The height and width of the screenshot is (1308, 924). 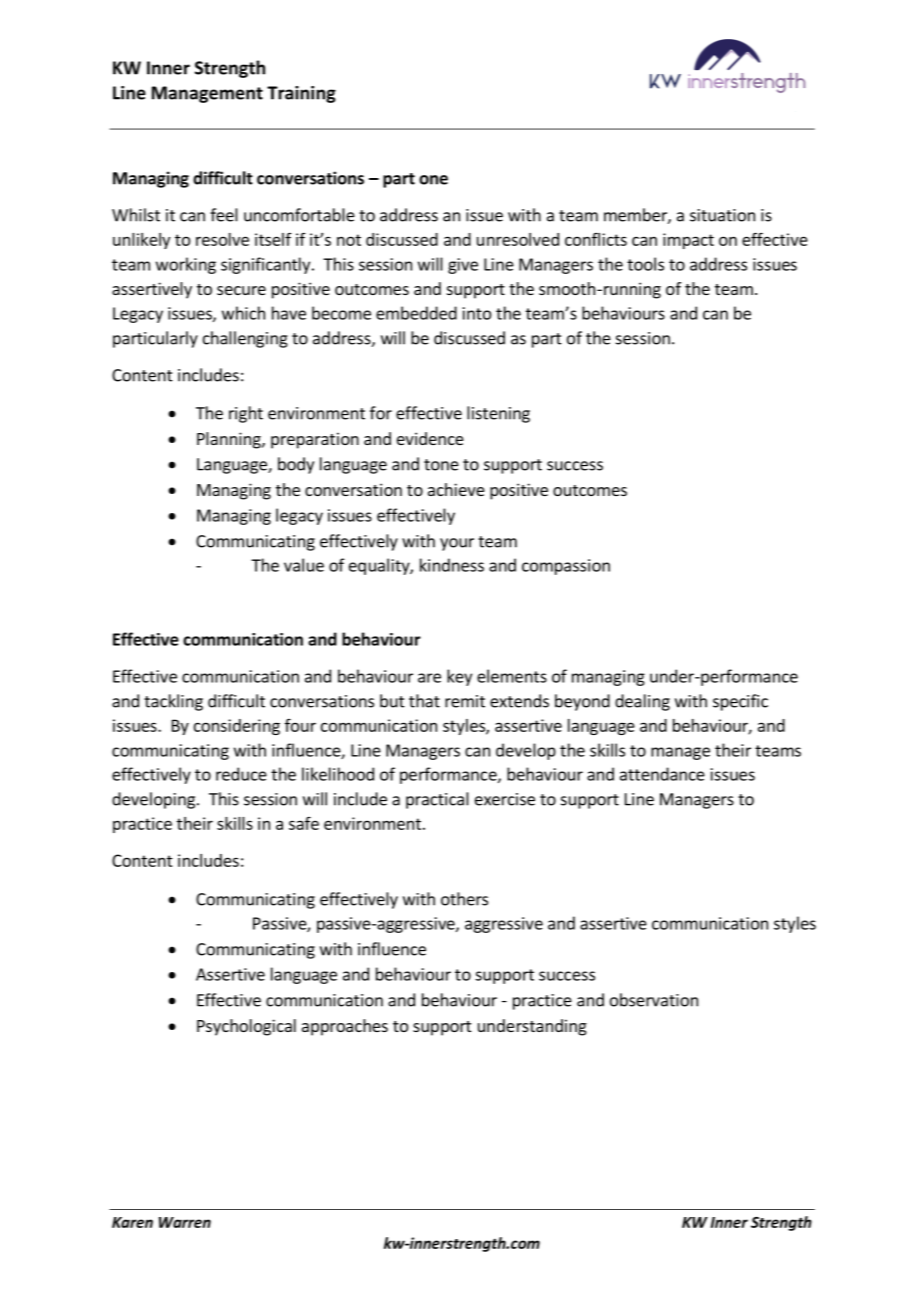 What do you see at coordinates (722, 215) in the screenshot?
I see `situation` at bounding box center [722, 215].
